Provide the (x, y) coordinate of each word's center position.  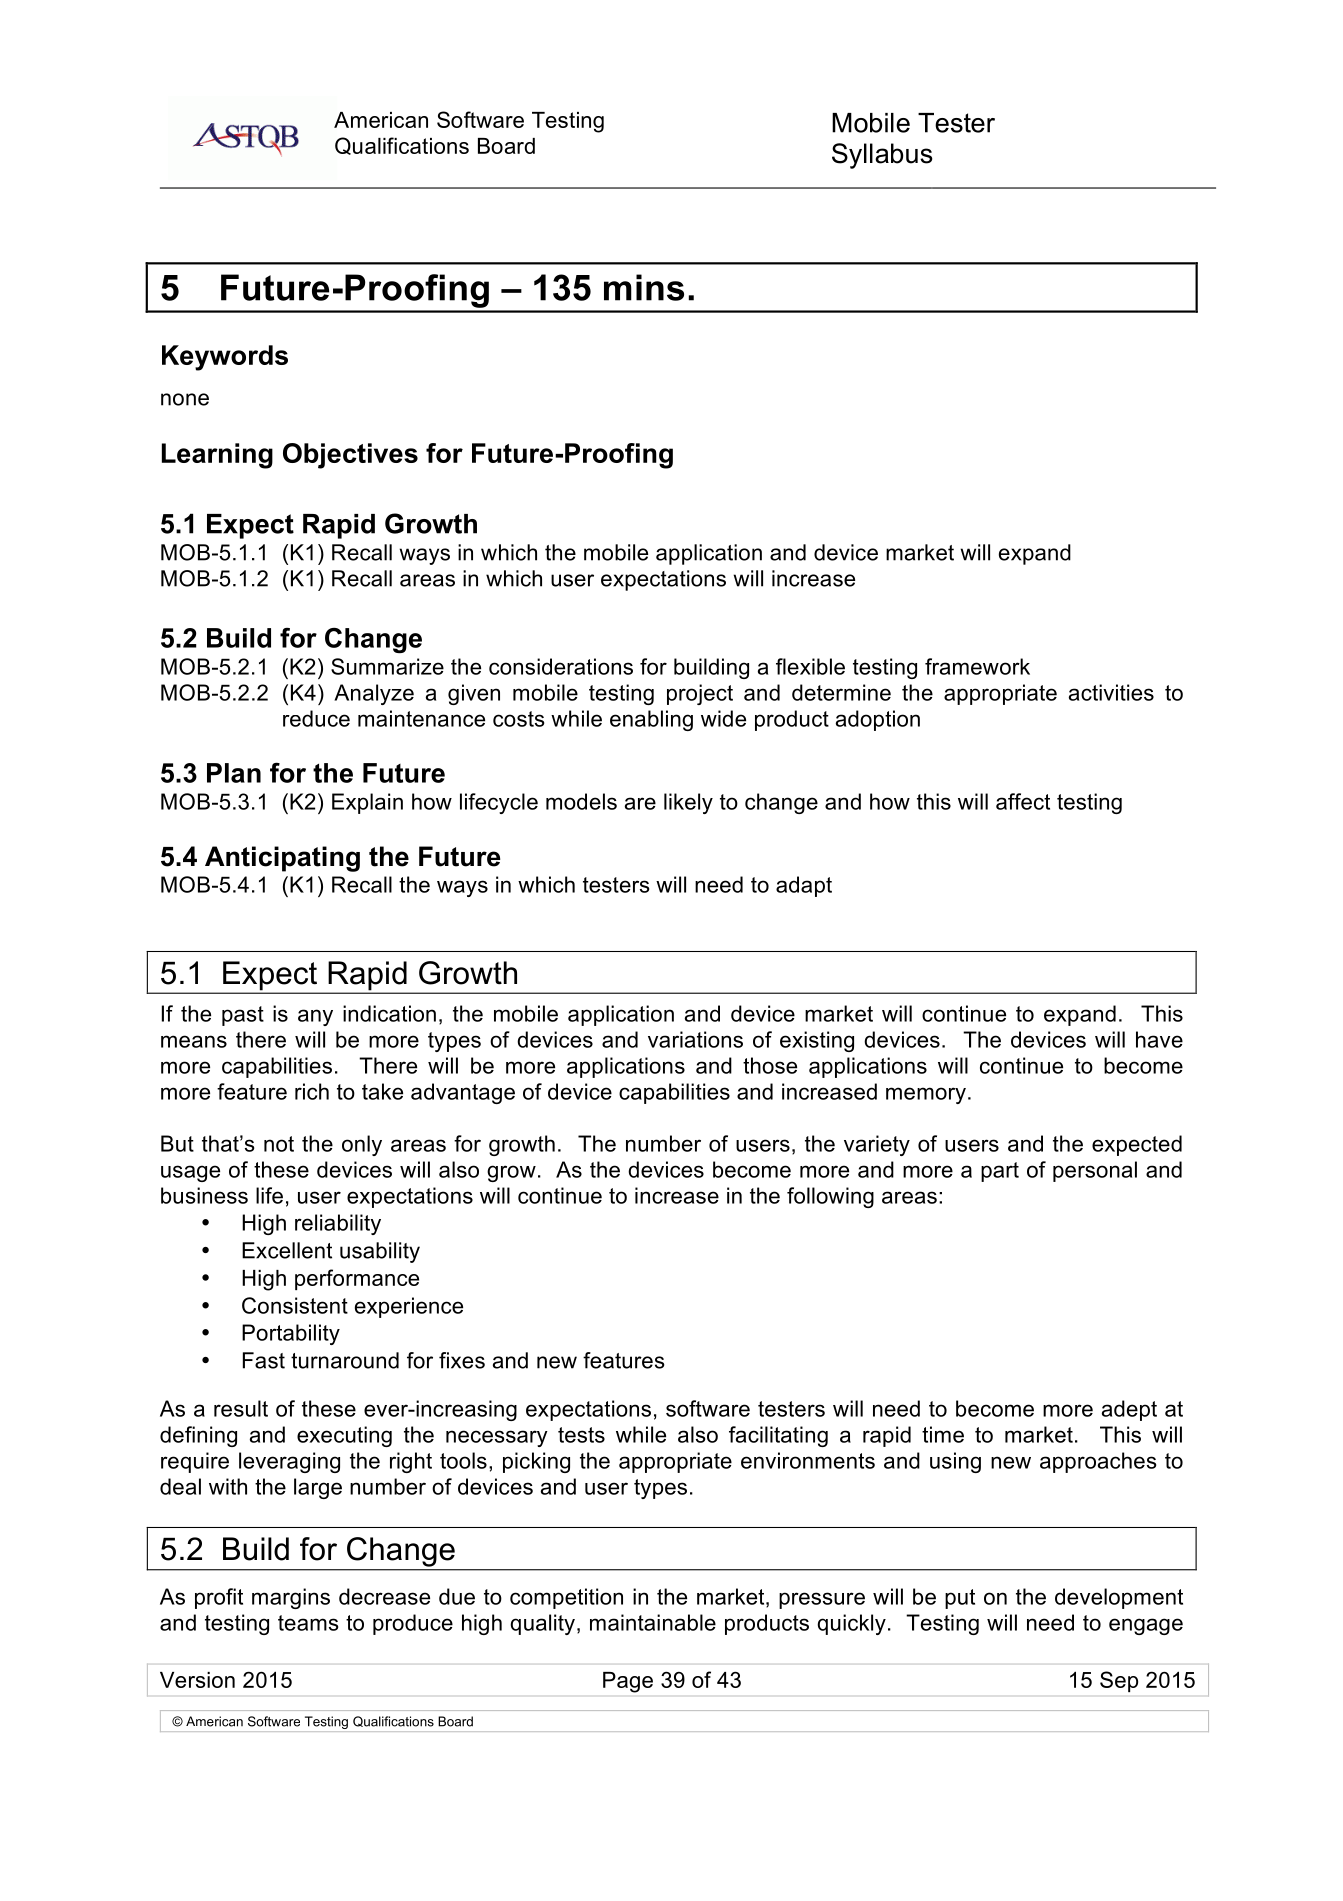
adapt (804, 886)
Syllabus (882, 156)
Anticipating (282, 859)
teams (308, 1623)
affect (1023, 801)
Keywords (225, 358)
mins (644, 287)
